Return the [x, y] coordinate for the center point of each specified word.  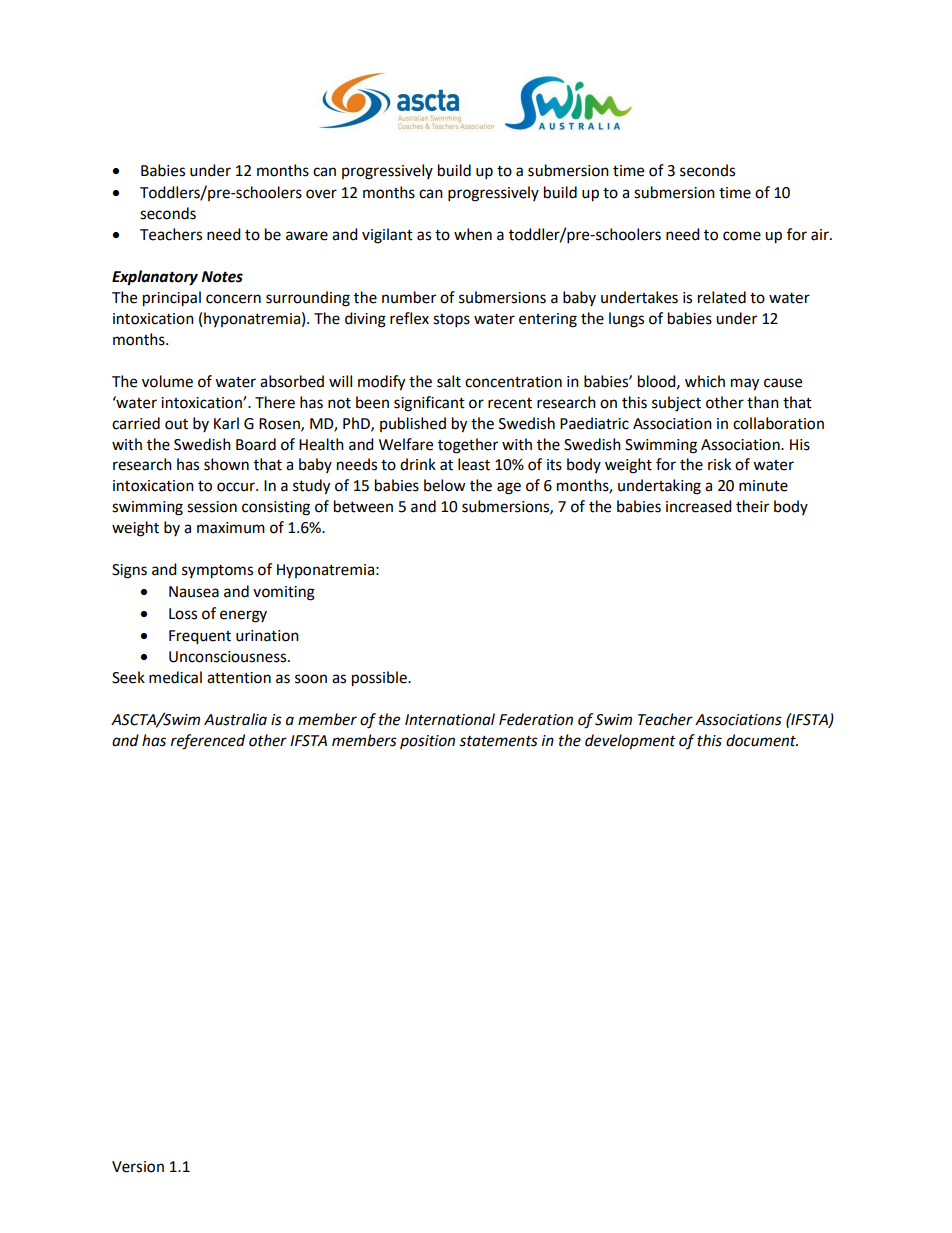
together [468, 446]
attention [239, 678]
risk [719, 464]
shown [226, 464]
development [630, 742]
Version [138, 1167]
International [450, 719]
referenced [208, 742]
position [427, 742]
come [742, 236]
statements [498, 741]
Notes [222, 277]
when [473, 234]
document [762, 740]
